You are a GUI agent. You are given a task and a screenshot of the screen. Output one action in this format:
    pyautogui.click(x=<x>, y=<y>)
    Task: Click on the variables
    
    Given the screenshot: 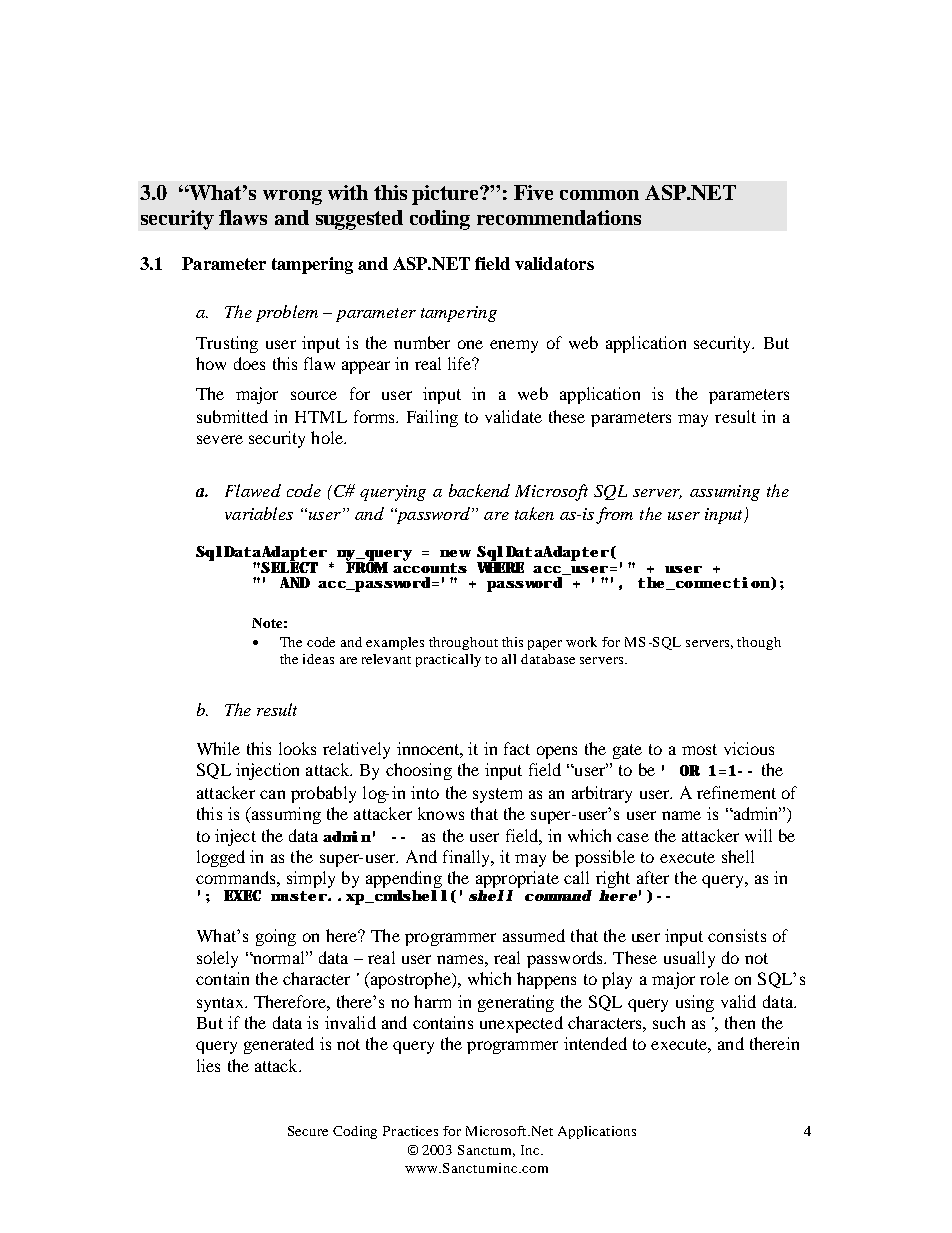 What is the action you would take?
    pyautogui.click(x=259, y=513)
